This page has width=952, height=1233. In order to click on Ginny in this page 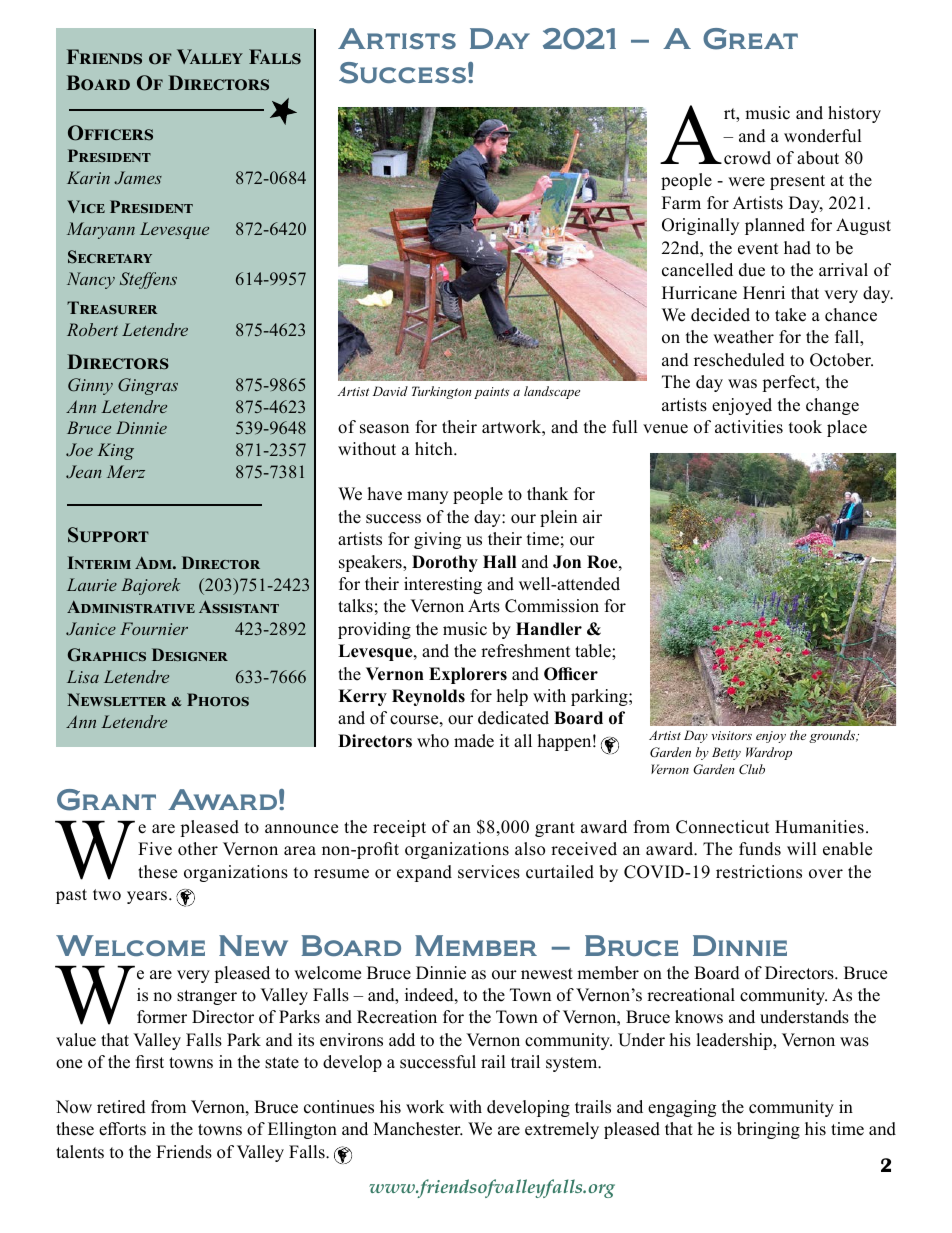, I will do `click(90, 386)`.
